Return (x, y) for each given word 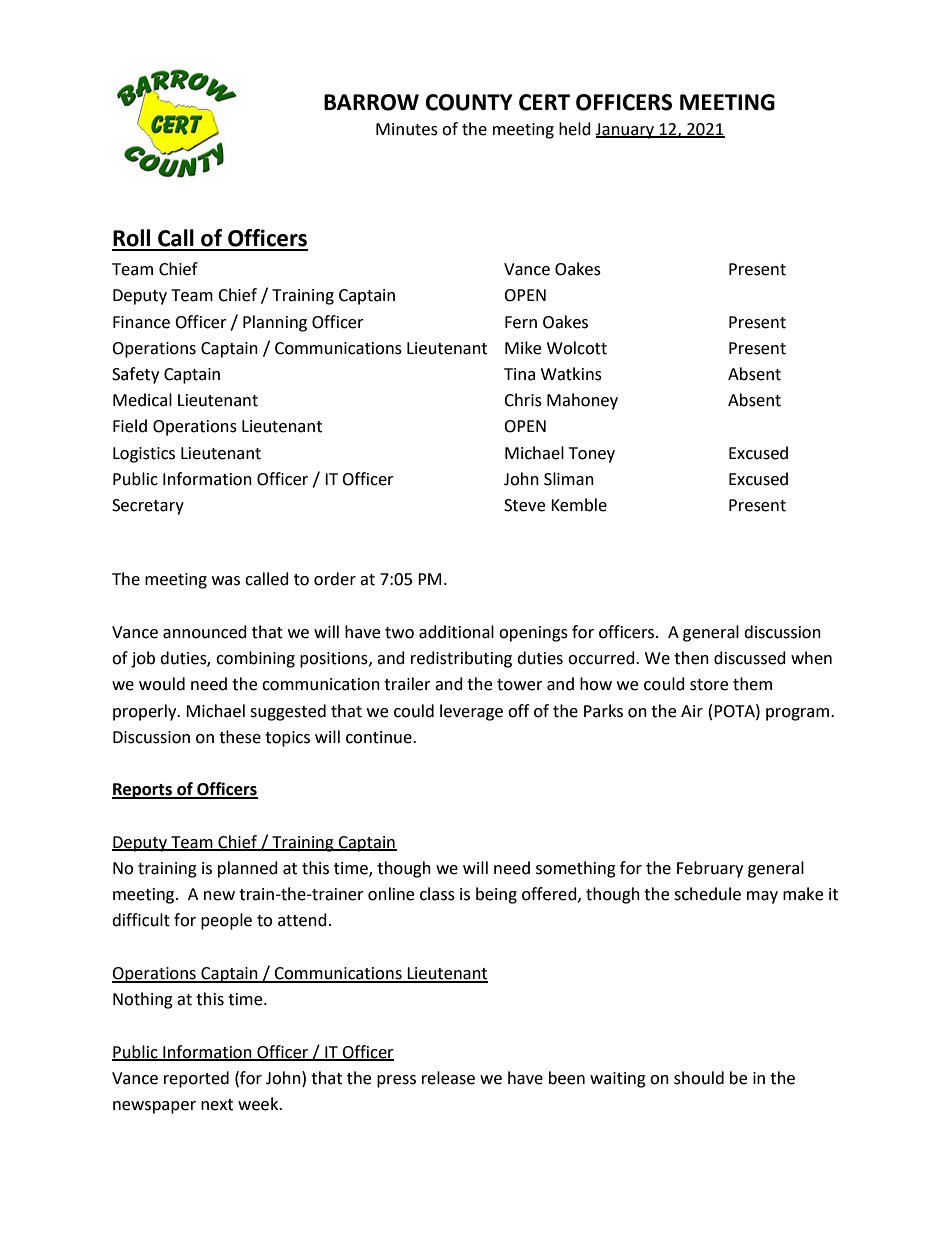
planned (248, 869)
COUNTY (469, 102)
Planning (275, 323)
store (709, 685)
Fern (521, 322)
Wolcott (577, 348)
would (162, 684)
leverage (471, 712)
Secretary (148, 507)
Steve (524, 505)
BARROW (371, 102)
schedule (707, 894)
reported (196, 1079)
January (626, 131)
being (496, 895)
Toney (592, 455)
